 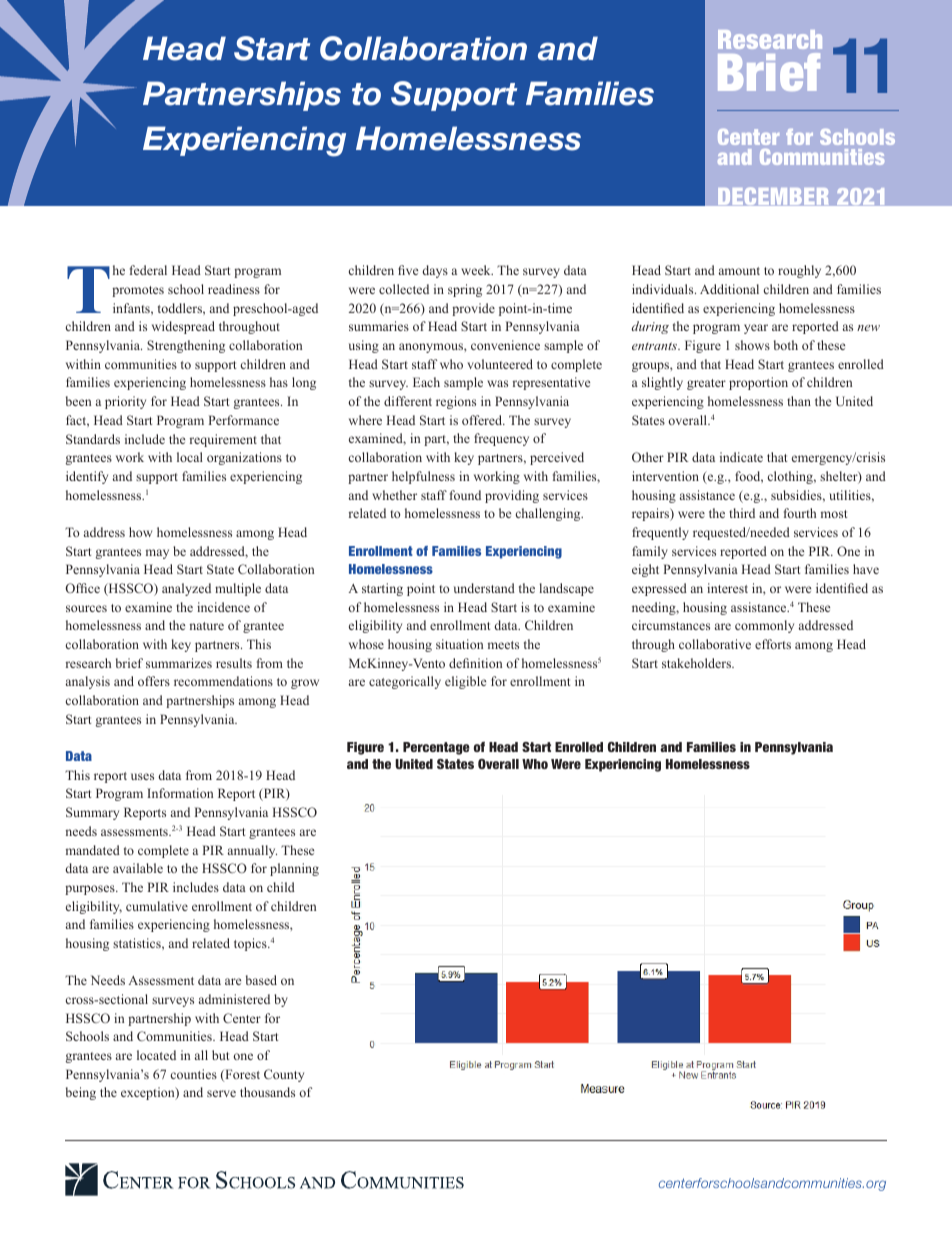 What do you see at coordinates (465, 290) in the document?
I see `spring` at bounding box center [465, 290].
